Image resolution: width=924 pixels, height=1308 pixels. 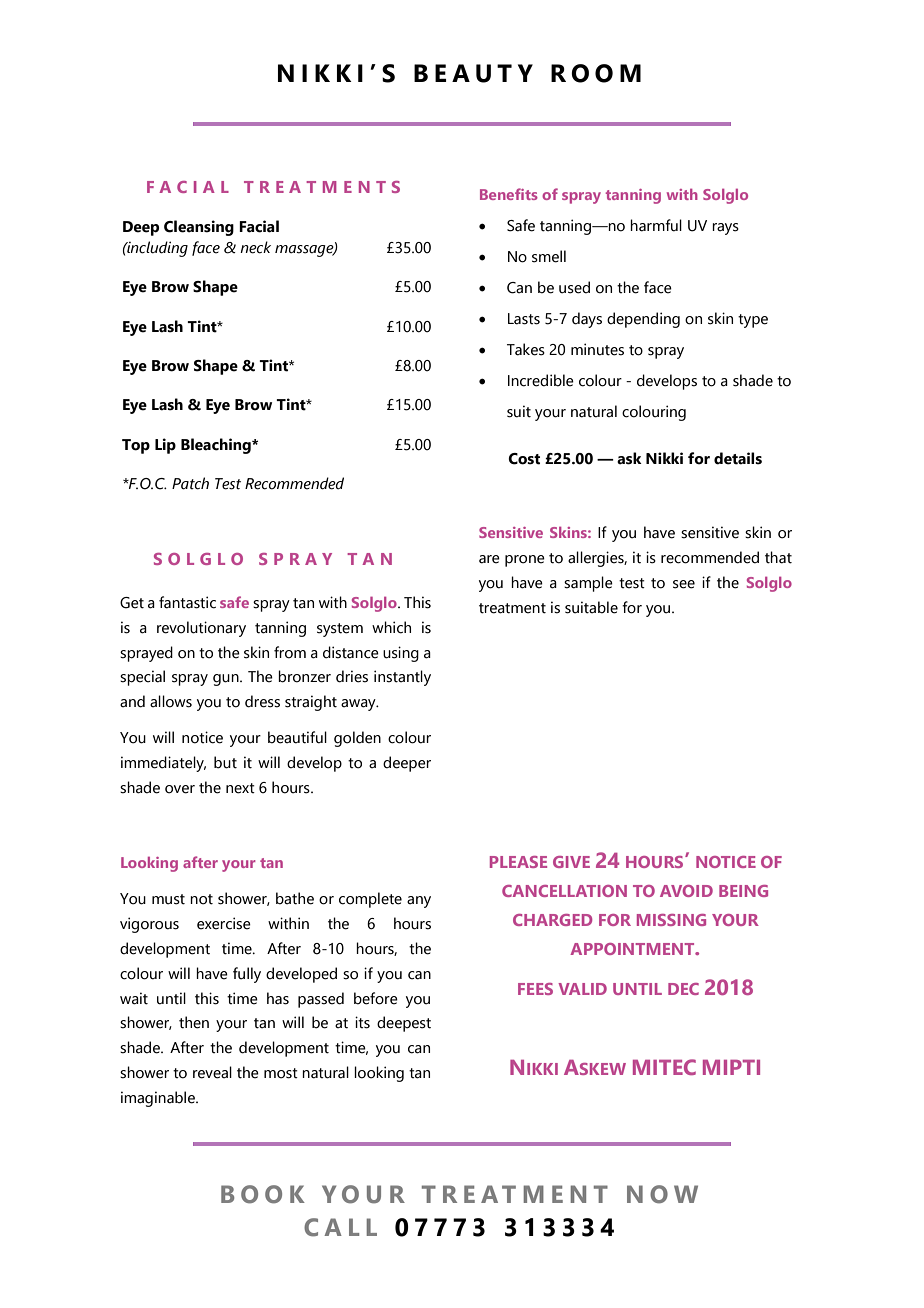 I want to click on details, so click(x=738, y=458).
